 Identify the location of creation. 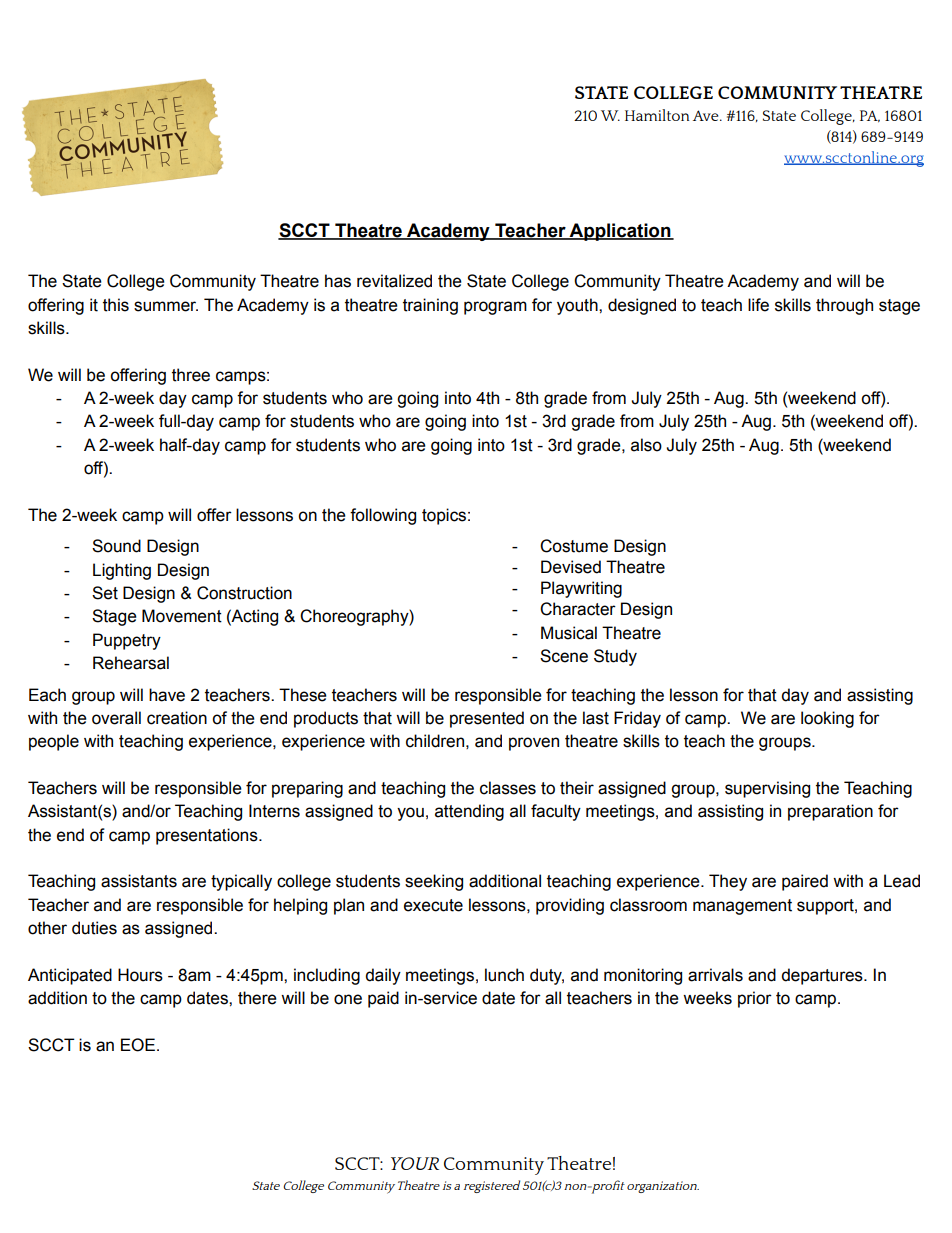
(177, 718).
